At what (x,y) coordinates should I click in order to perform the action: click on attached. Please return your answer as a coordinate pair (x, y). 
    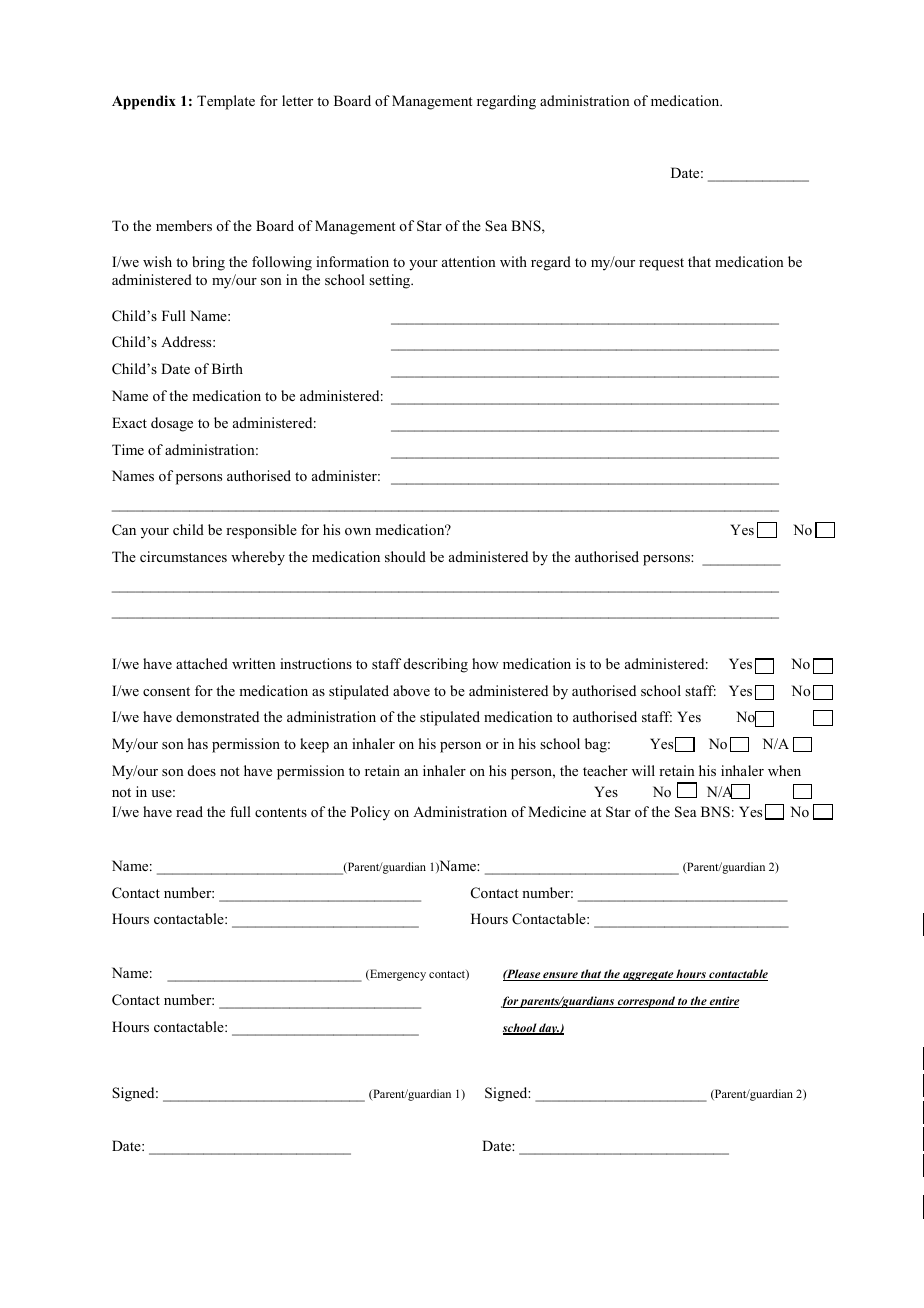
    Looking at the image, I should click on (202, 663).
